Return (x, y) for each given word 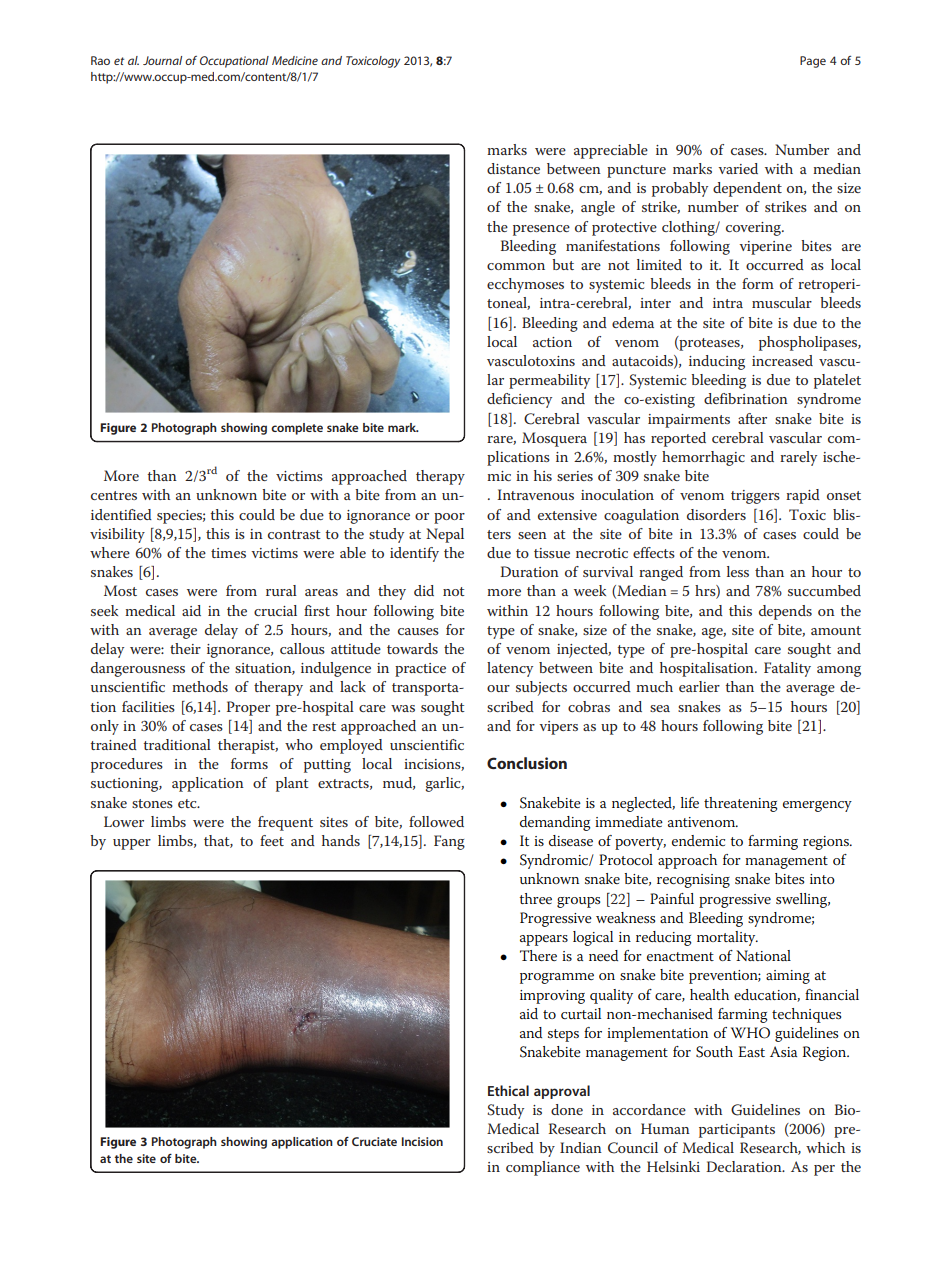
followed (436, 821)
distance (513, 168)
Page (813, 62)
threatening (741, 804)
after (752, 418)
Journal (162, 60)
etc (188, 803)
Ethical (508, 1090)
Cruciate (374, 1141)
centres (114, 495)
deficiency (519, 400)
